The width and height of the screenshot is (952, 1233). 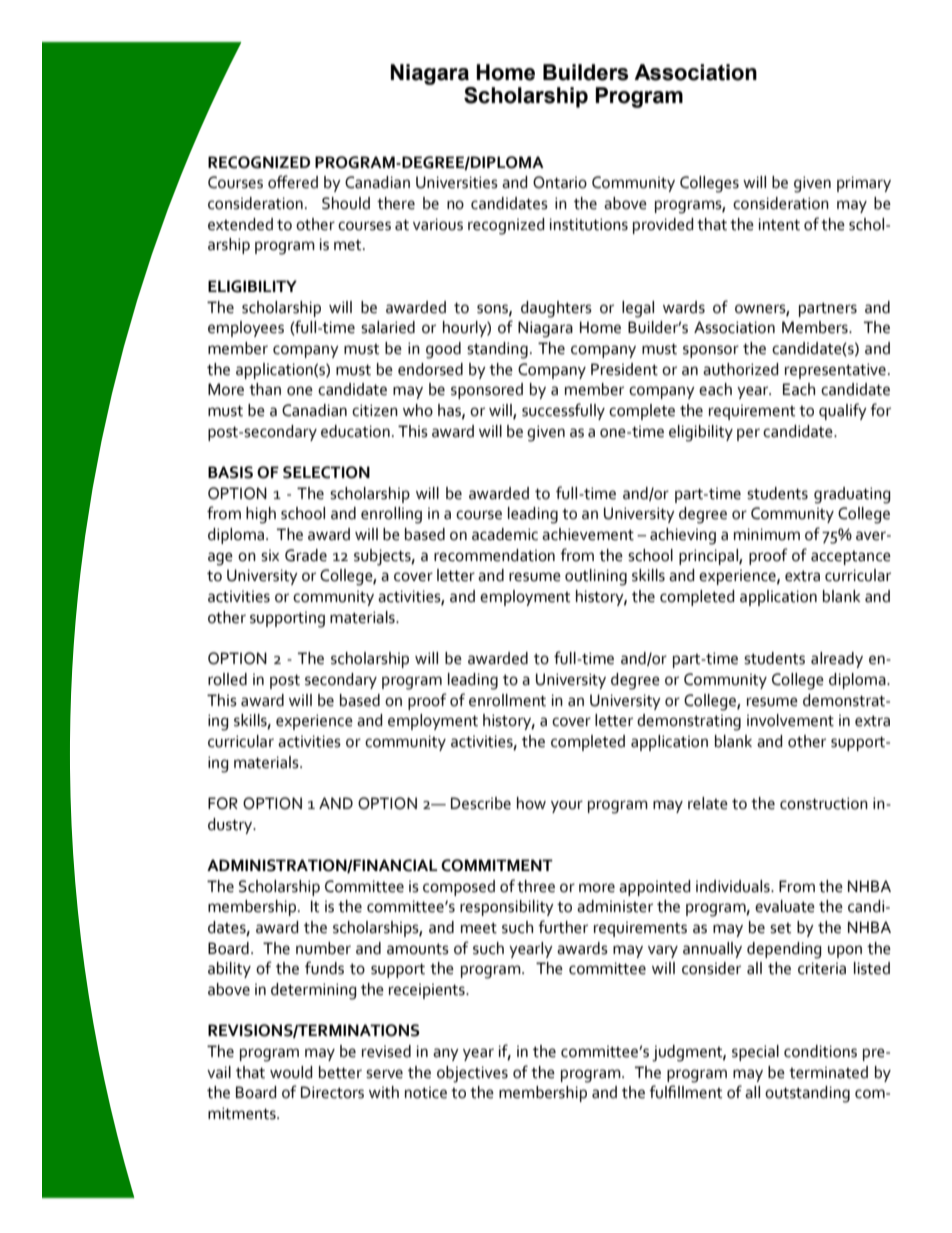 What do you see at coordinates (346, 203) in the screenshot?
I see `Should` at bounding box center [346, 203].
